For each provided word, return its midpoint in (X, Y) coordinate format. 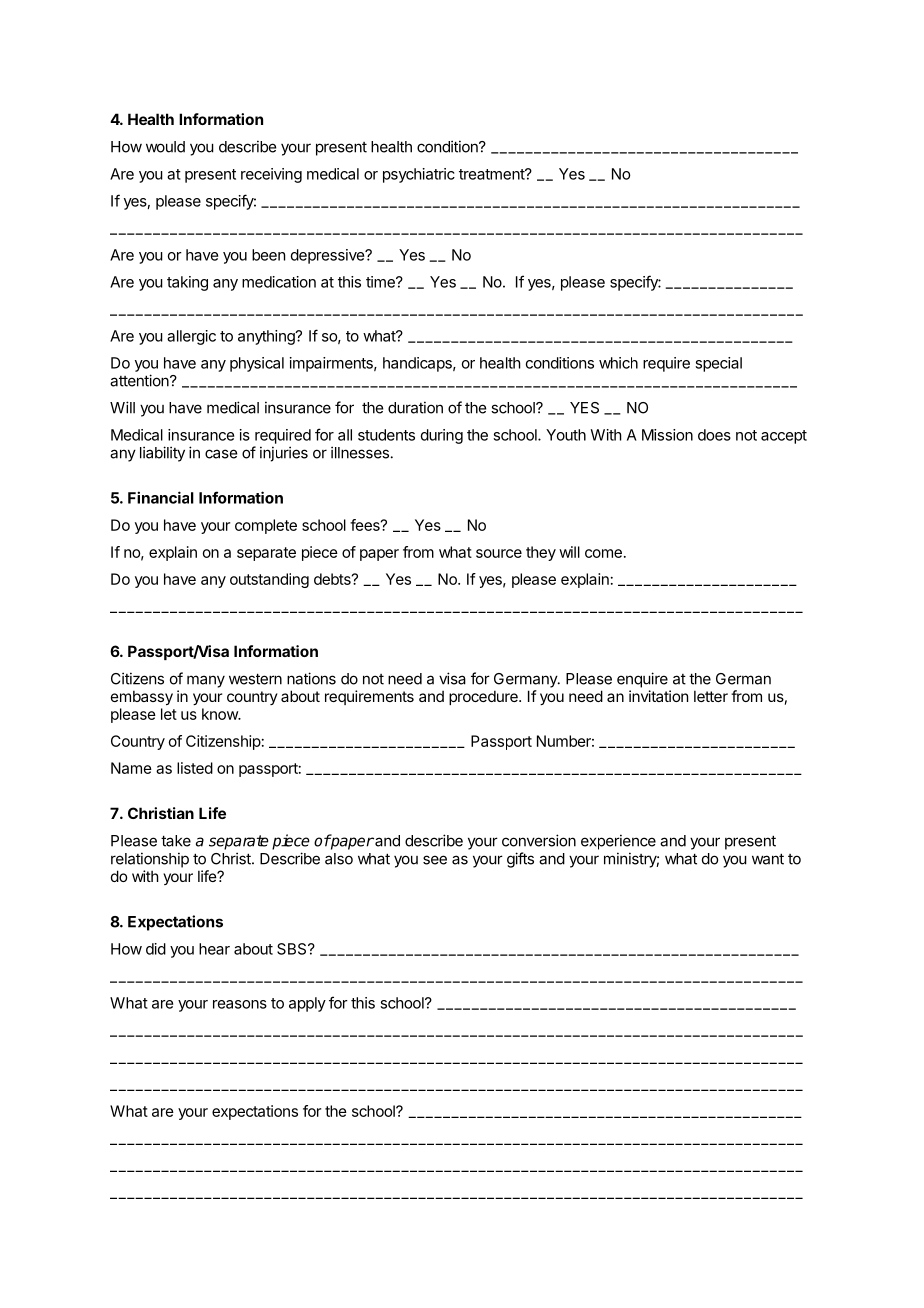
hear (214, 949)
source (499, 553)
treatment (492, 174)
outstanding (269, 580)
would (165, 147)
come (603, 553)
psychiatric (419, 175)
